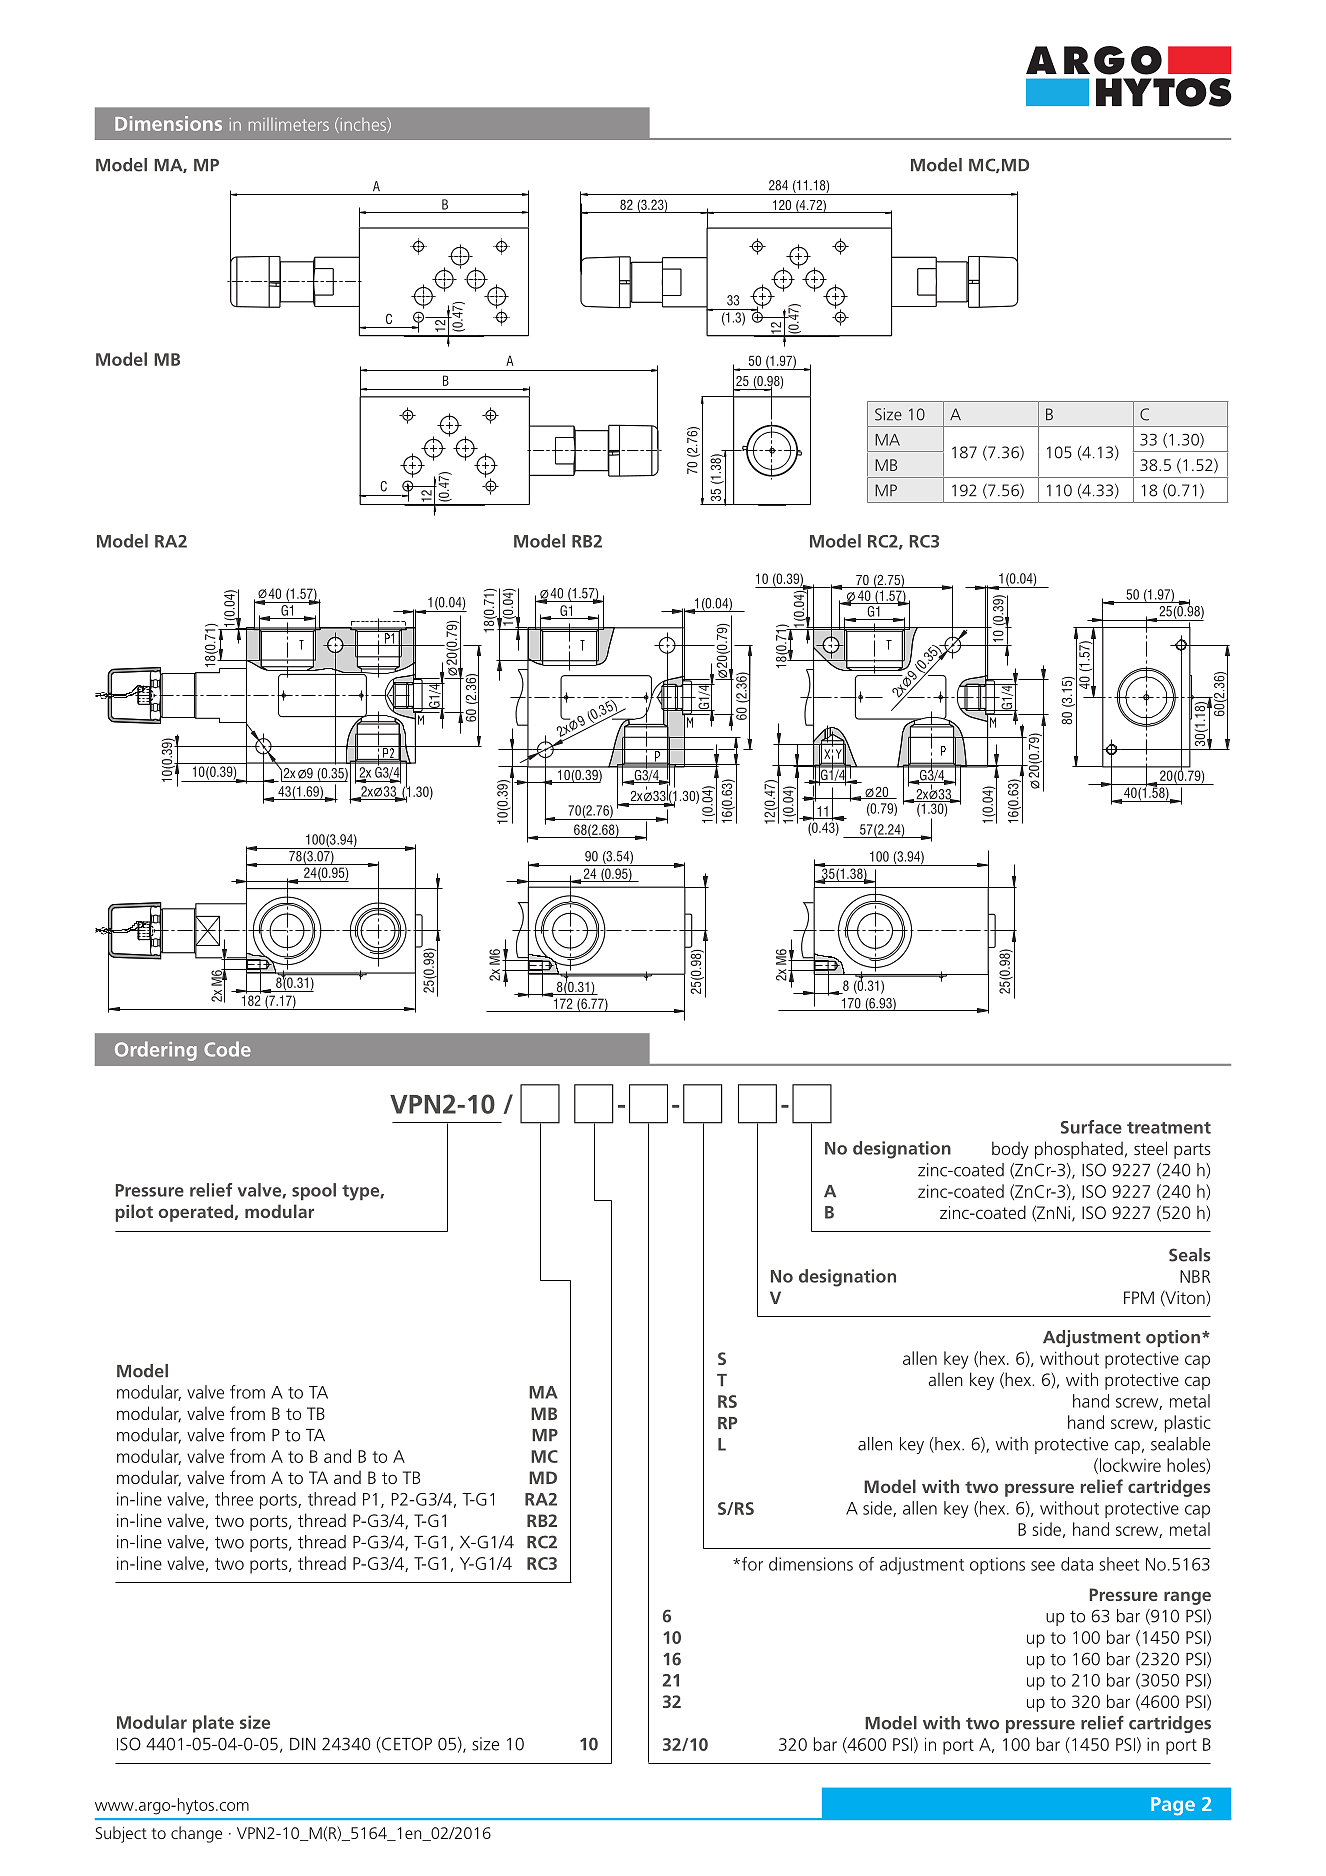 The image size is (1326, 1876). I want to click on millimeters, so click(289, 124).
